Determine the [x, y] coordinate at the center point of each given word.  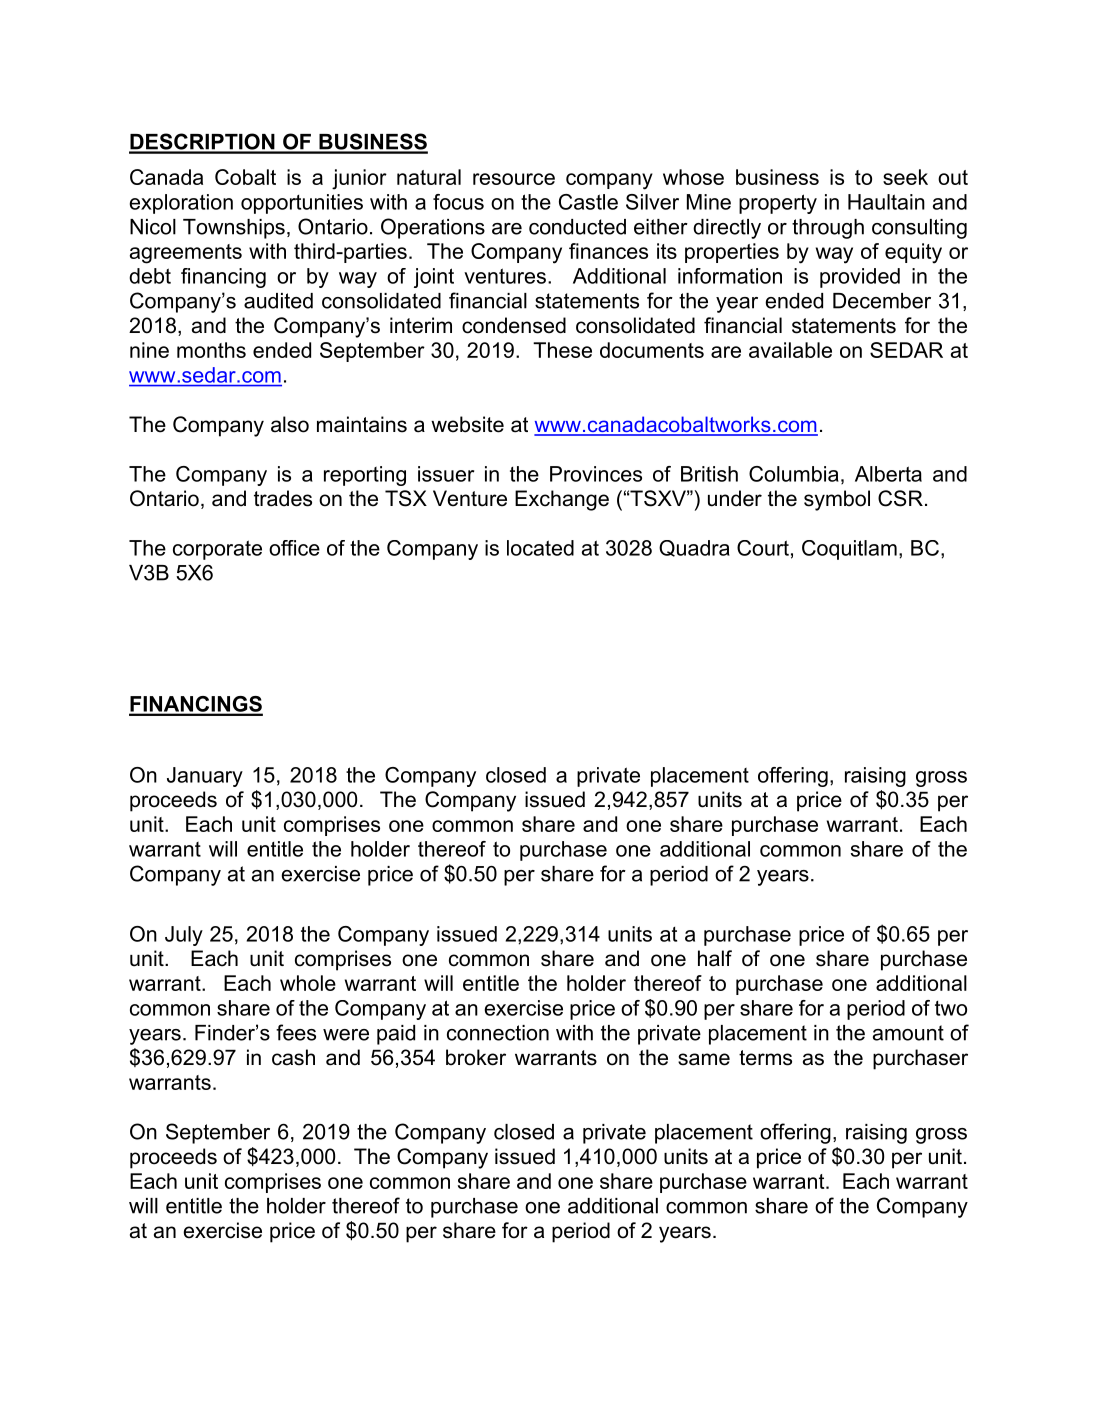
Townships [234, 229]
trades [283, 498]
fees [296, 1032]
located [540, 548]
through [828, 229]
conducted [577, 227]
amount [908, 1033]
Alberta [888, 474]
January [205, 777]
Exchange [562, 500]
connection [498, 1033]
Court [763, 548]
